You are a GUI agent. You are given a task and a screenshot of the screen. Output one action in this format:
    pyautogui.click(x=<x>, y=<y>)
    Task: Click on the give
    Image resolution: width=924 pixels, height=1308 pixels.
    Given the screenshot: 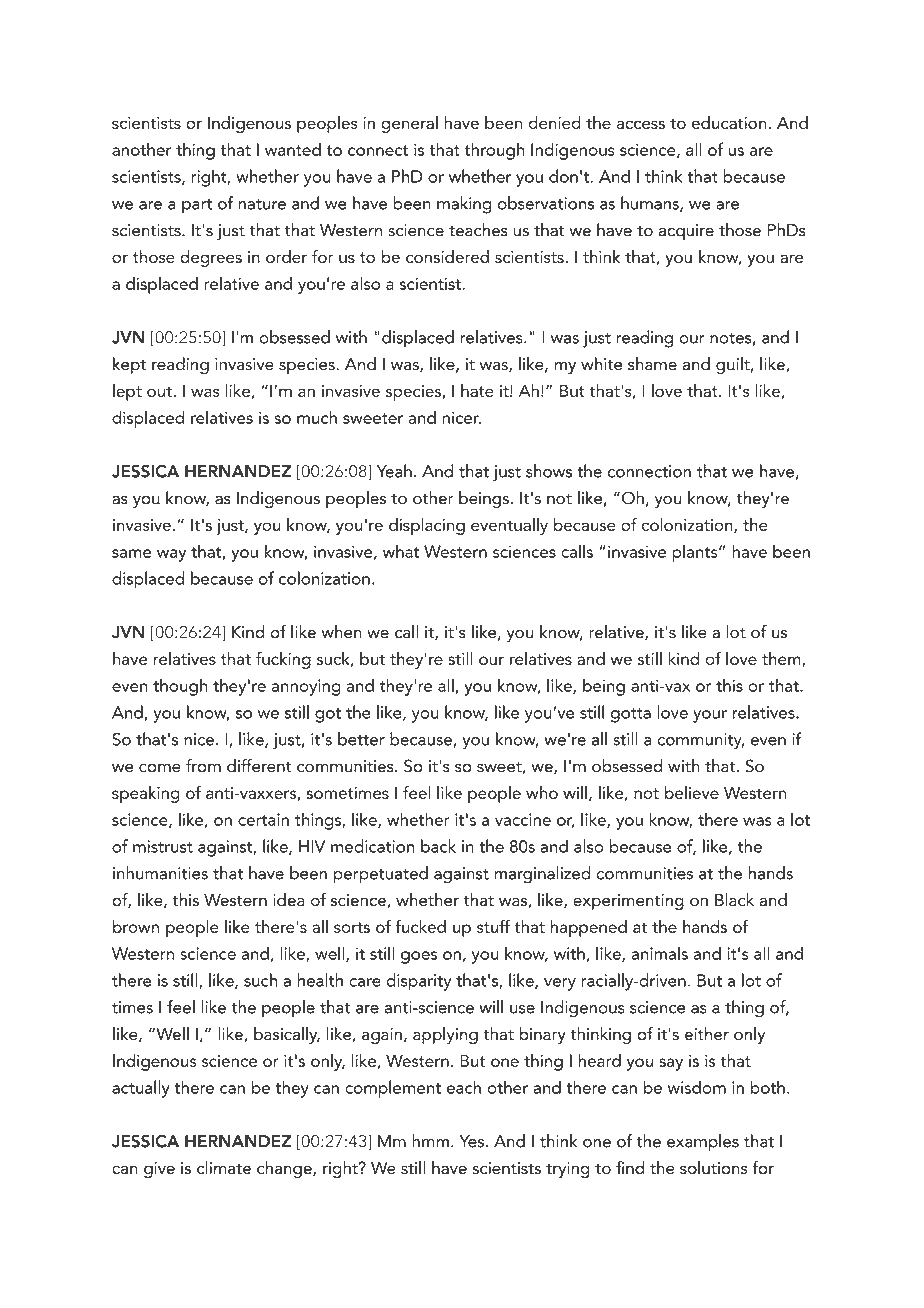 What is the action you would take?
    pyautogui.click(x=159, y=1170)
